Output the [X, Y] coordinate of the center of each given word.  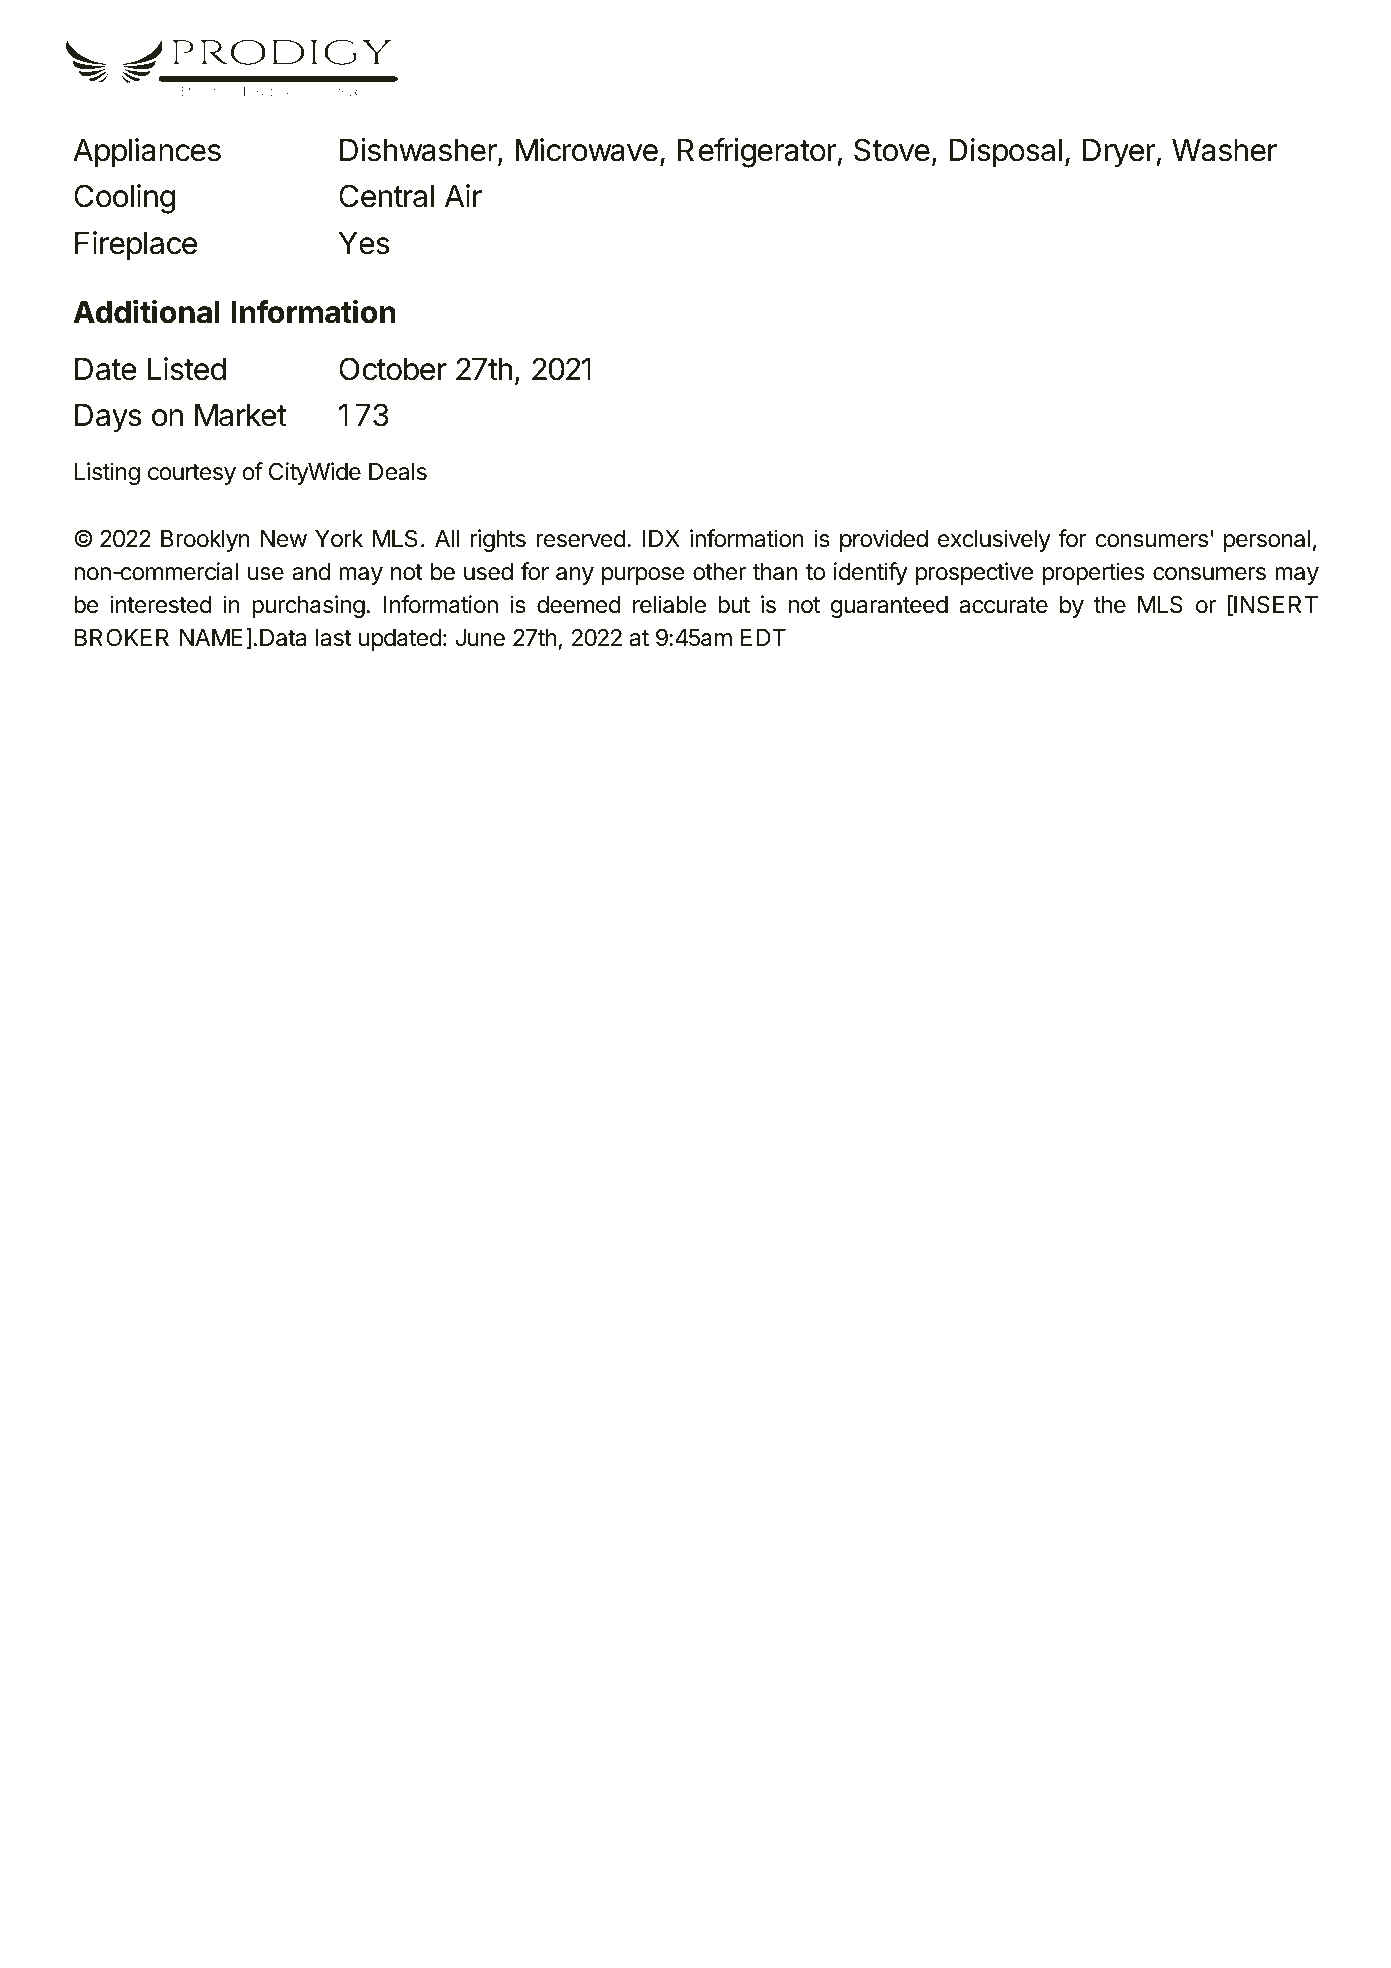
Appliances [147, 153]
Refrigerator [758, 153]
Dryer [1120, 153]
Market [241, 415]
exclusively [994, 540]
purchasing [308, 606]
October [393, 369]
